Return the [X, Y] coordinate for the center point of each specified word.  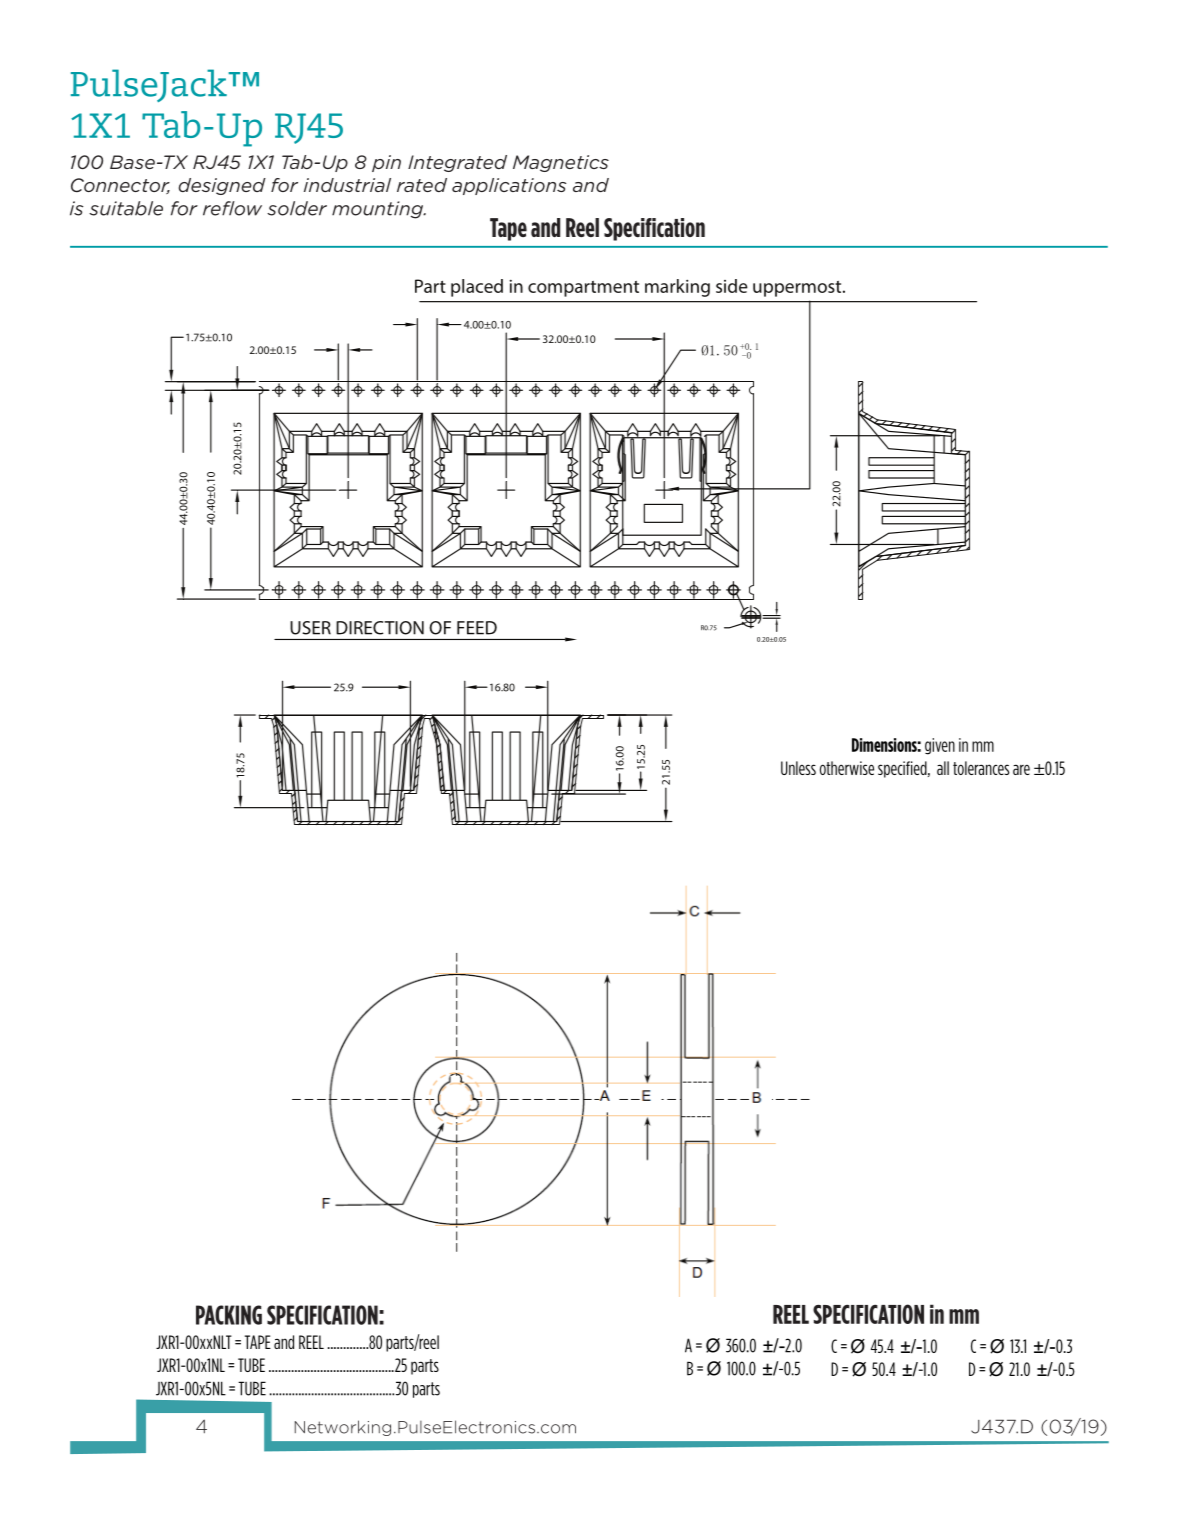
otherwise [847, 768]
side [732, 286]
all [943, 768]
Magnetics [561, 163]
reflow [232, 208]
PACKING [229, 1315]
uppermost [798, 289]
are [1021, 769]
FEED [477, 628]
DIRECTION [380, 628]
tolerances [981, 768]
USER [310, 628]
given [940, 746]
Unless [798, 768]
